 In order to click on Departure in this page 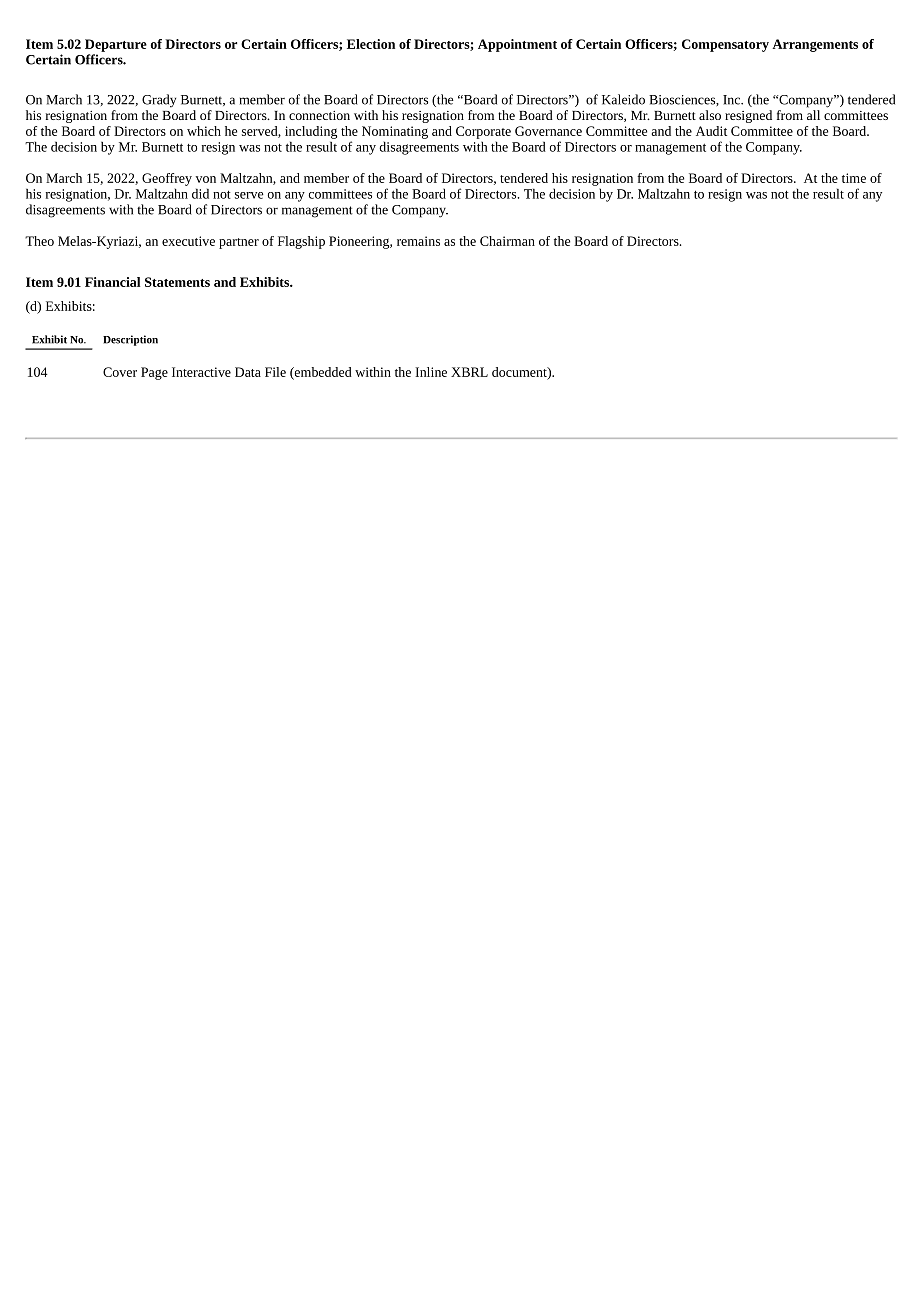, I will do `click(116, 45)`.
